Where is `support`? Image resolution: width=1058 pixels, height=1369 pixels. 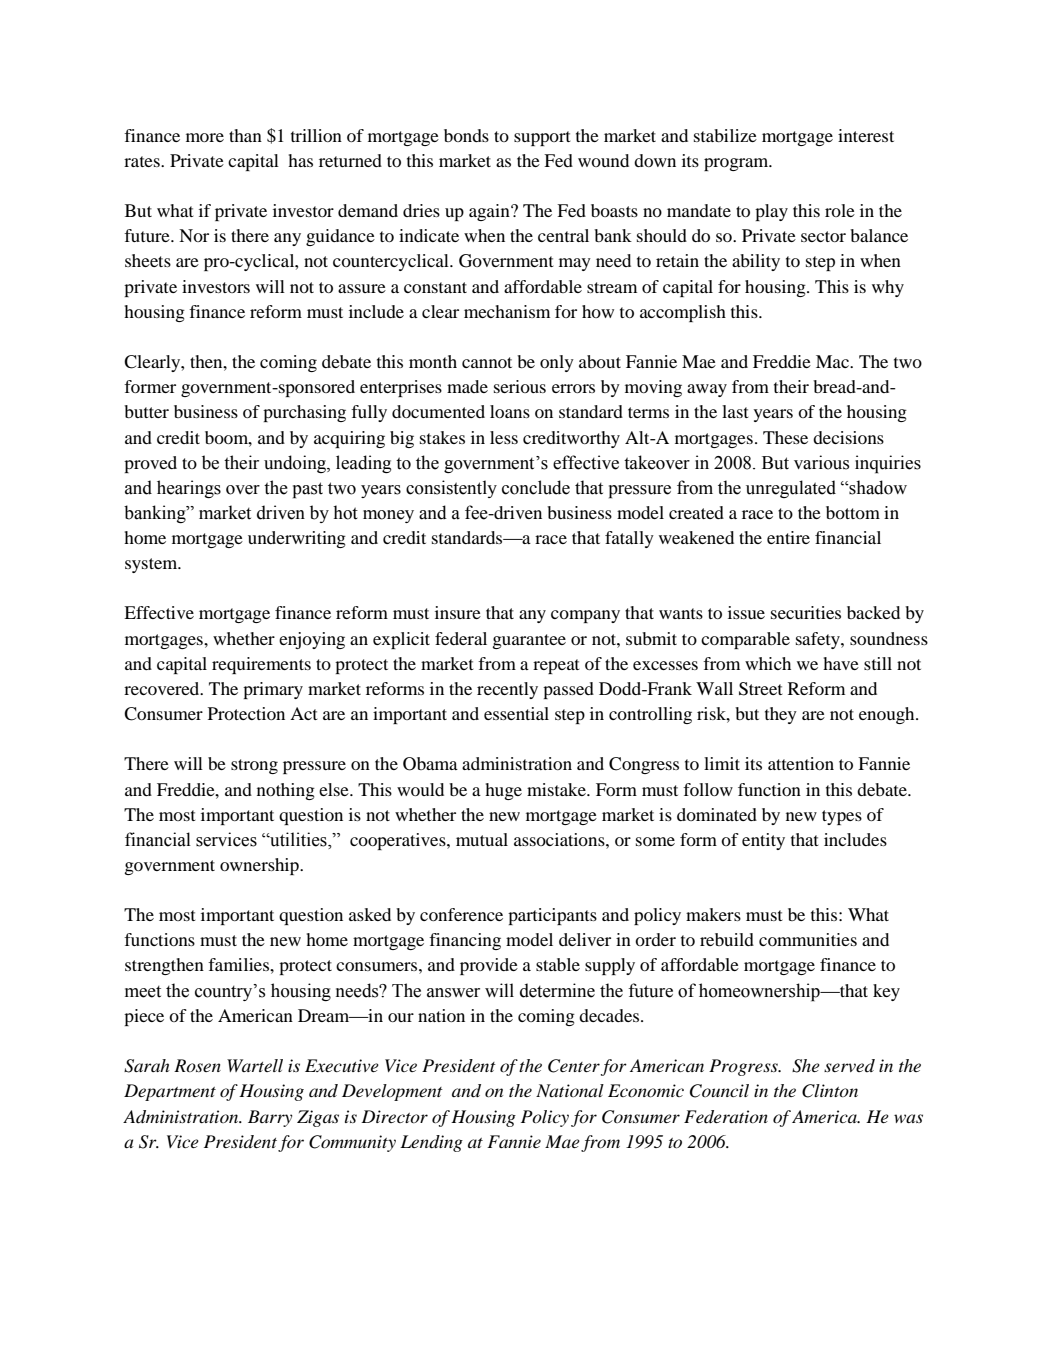
support is located at coordinates (542, 138).
